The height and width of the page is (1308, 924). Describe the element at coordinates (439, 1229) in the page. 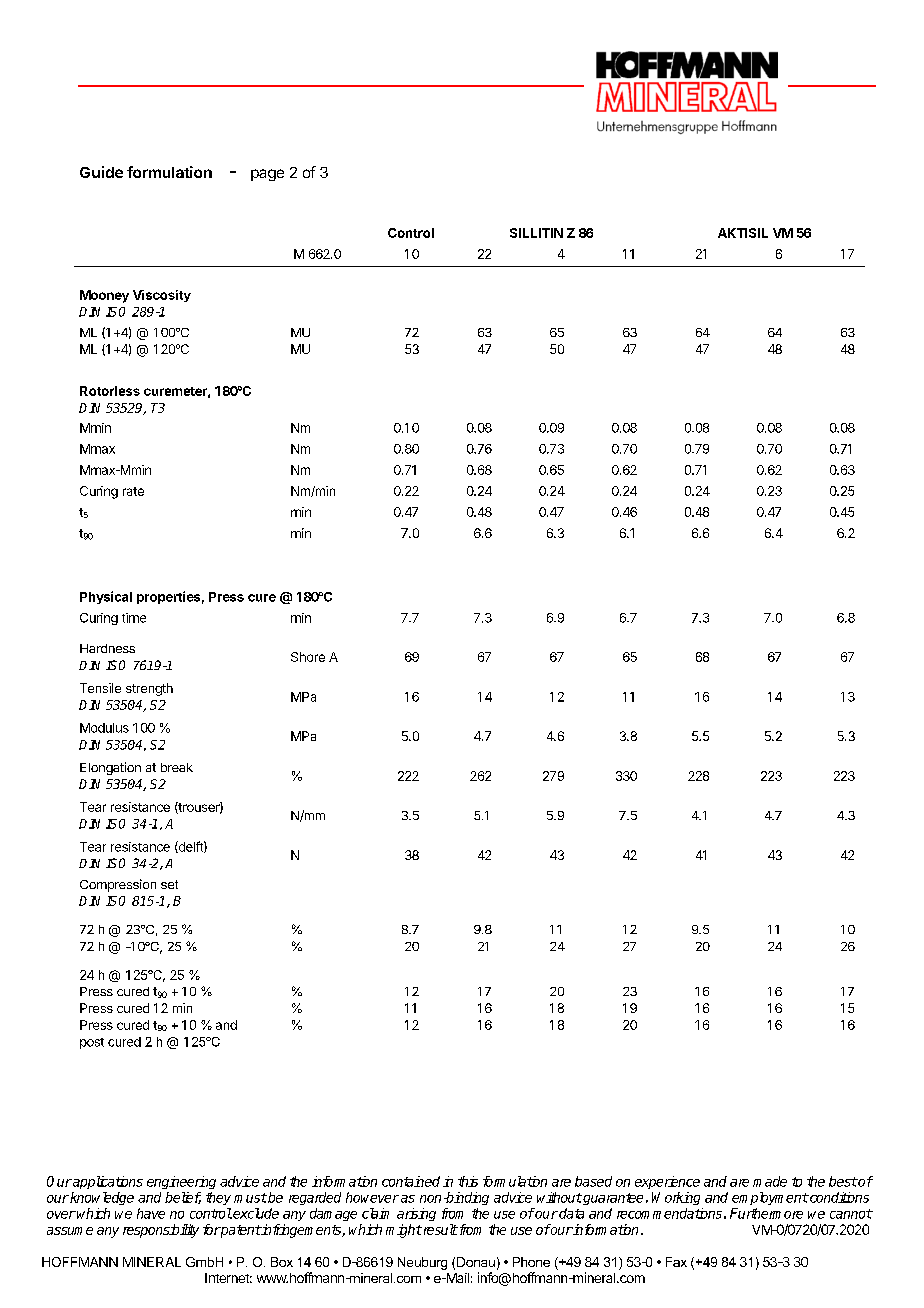

I see `result` at that location.
